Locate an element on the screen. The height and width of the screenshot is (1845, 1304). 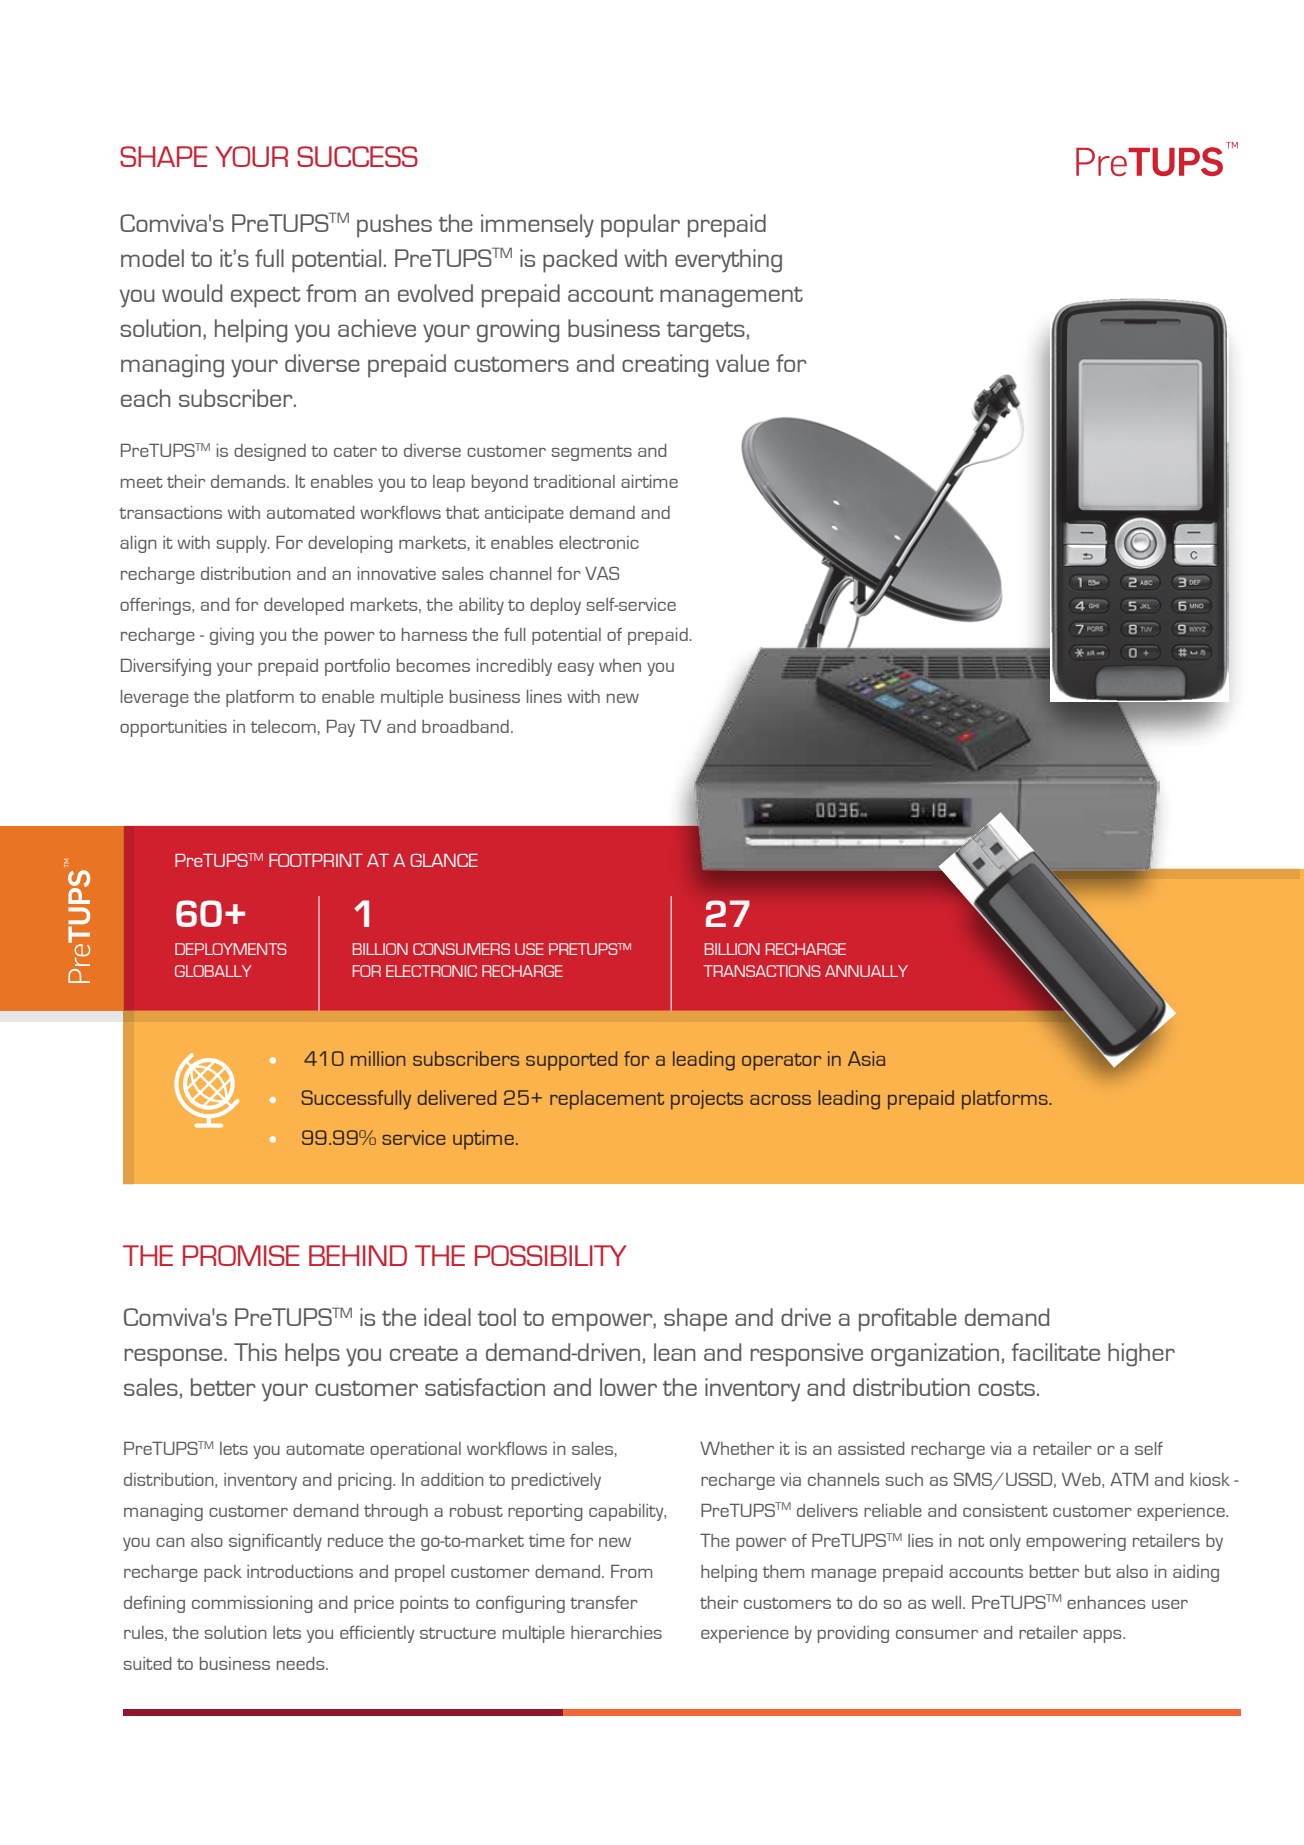
commissioning is located at coordinates (252, 1604).
